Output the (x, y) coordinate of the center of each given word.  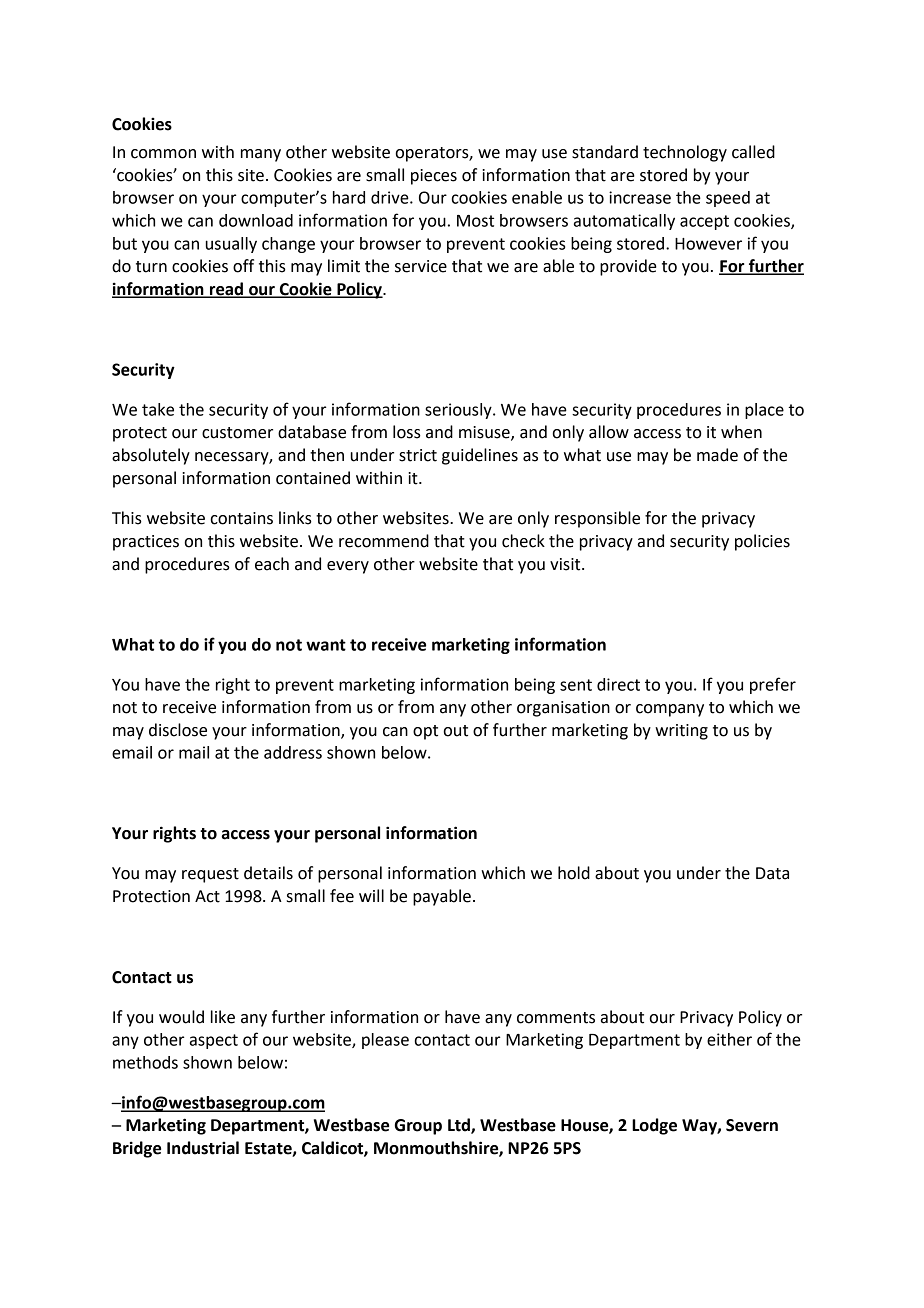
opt (425, 732)
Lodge (654, 1126)
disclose (178, 730)
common (163, 154)
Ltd (460, 1126)
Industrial (203, 1148)
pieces (434, 177)
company (670, 710)
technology (685, 153)
